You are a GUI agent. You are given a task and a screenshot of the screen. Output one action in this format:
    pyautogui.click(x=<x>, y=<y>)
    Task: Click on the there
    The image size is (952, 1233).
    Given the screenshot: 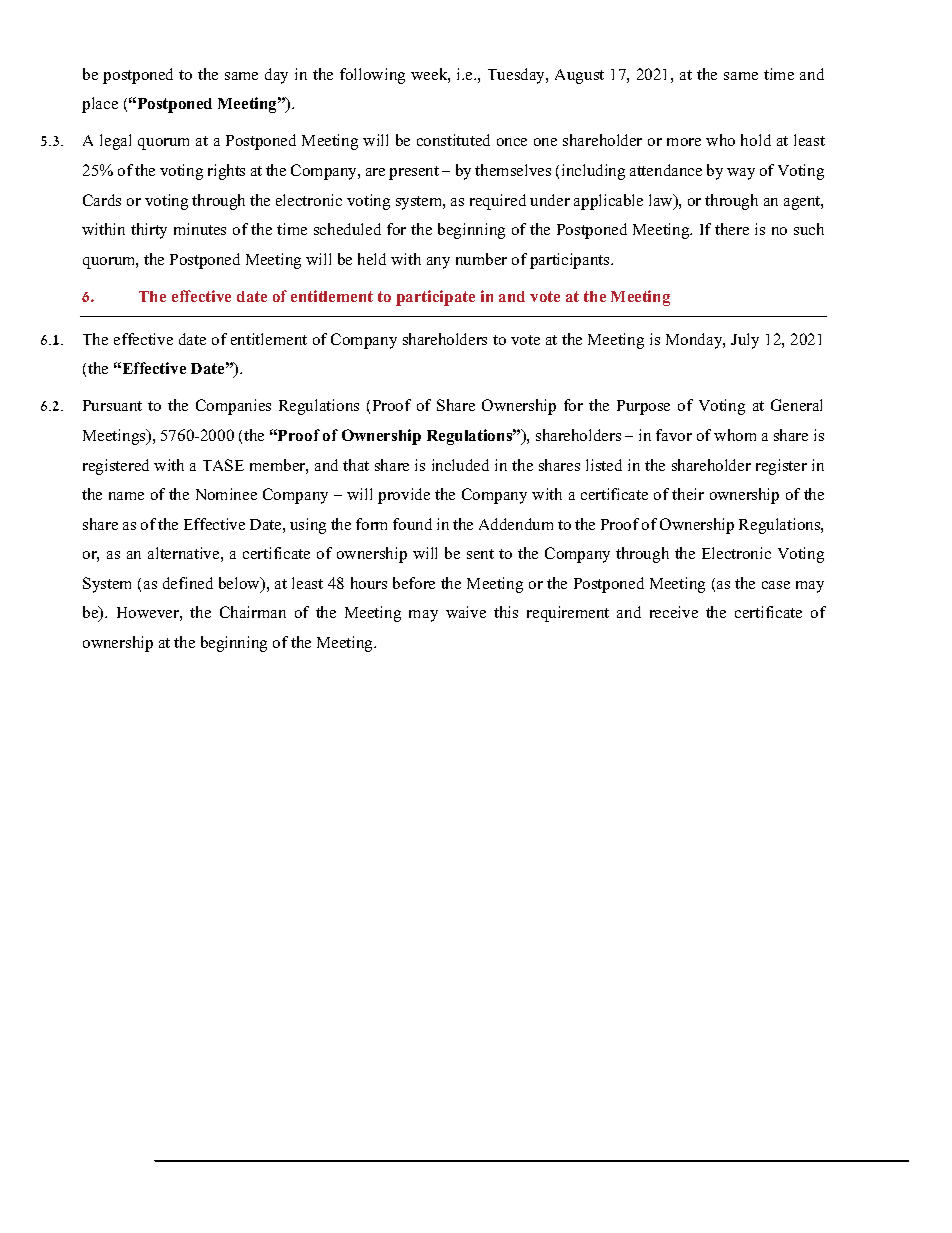 What is the action you would take?
    pyautogui.click(x=732, y=229)
